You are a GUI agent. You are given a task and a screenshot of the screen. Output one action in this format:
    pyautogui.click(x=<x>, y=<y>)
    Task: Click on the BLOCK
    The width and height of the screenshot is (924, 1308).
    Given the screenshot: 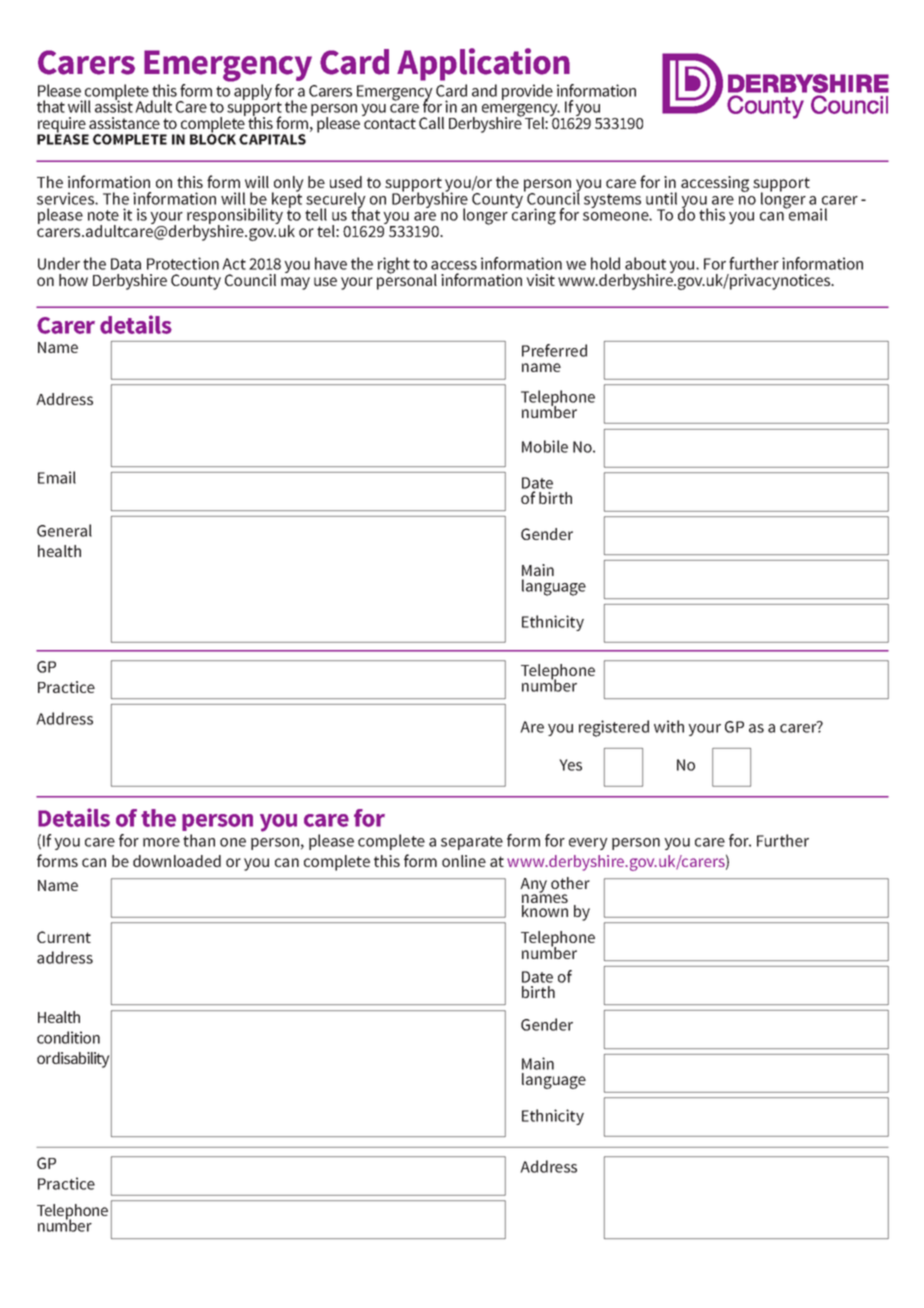 What is the action you would take?
    pyautogui.click(x=213, y=138)
